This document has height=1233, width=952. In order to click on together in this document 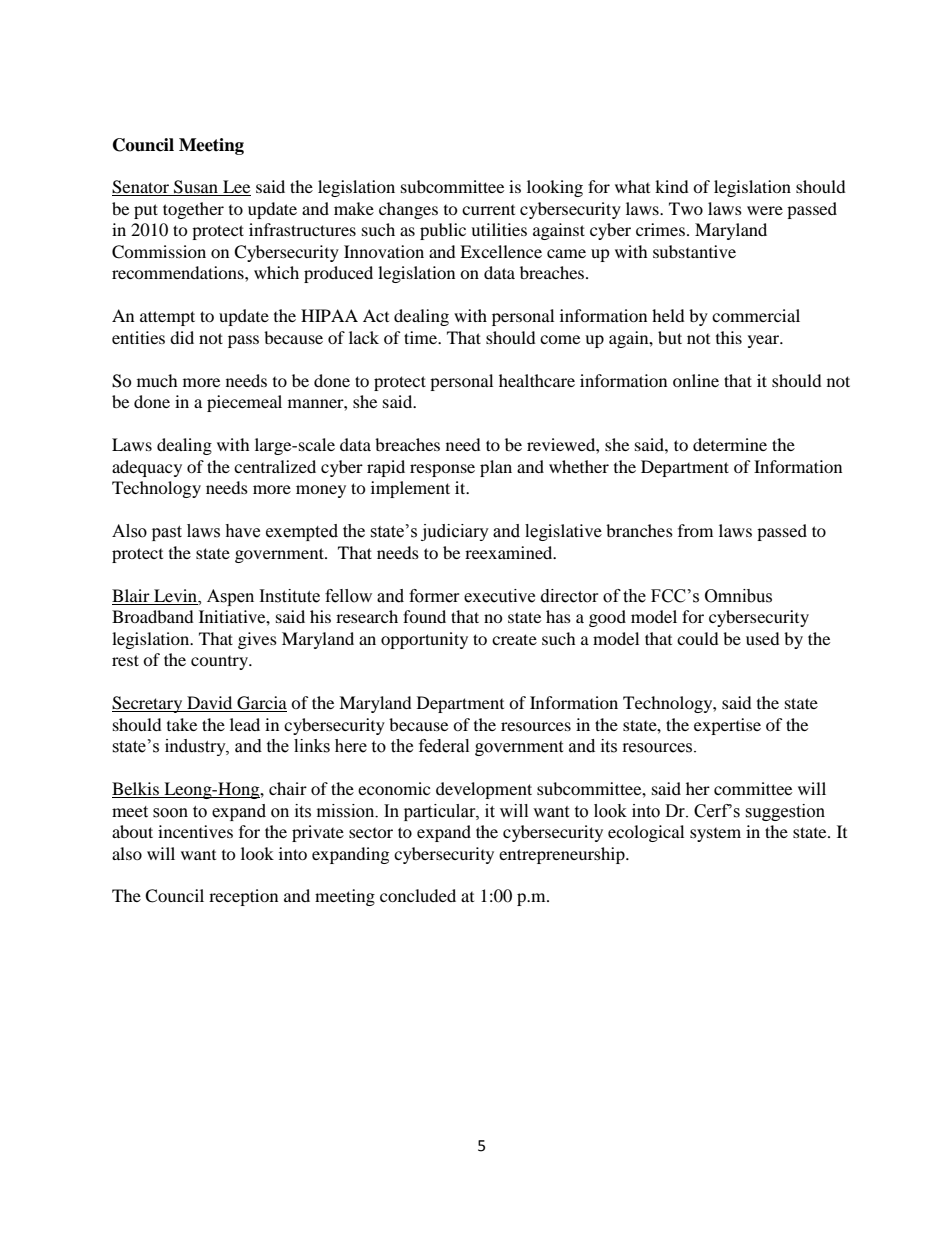, I will do `click(193, 210)`.
